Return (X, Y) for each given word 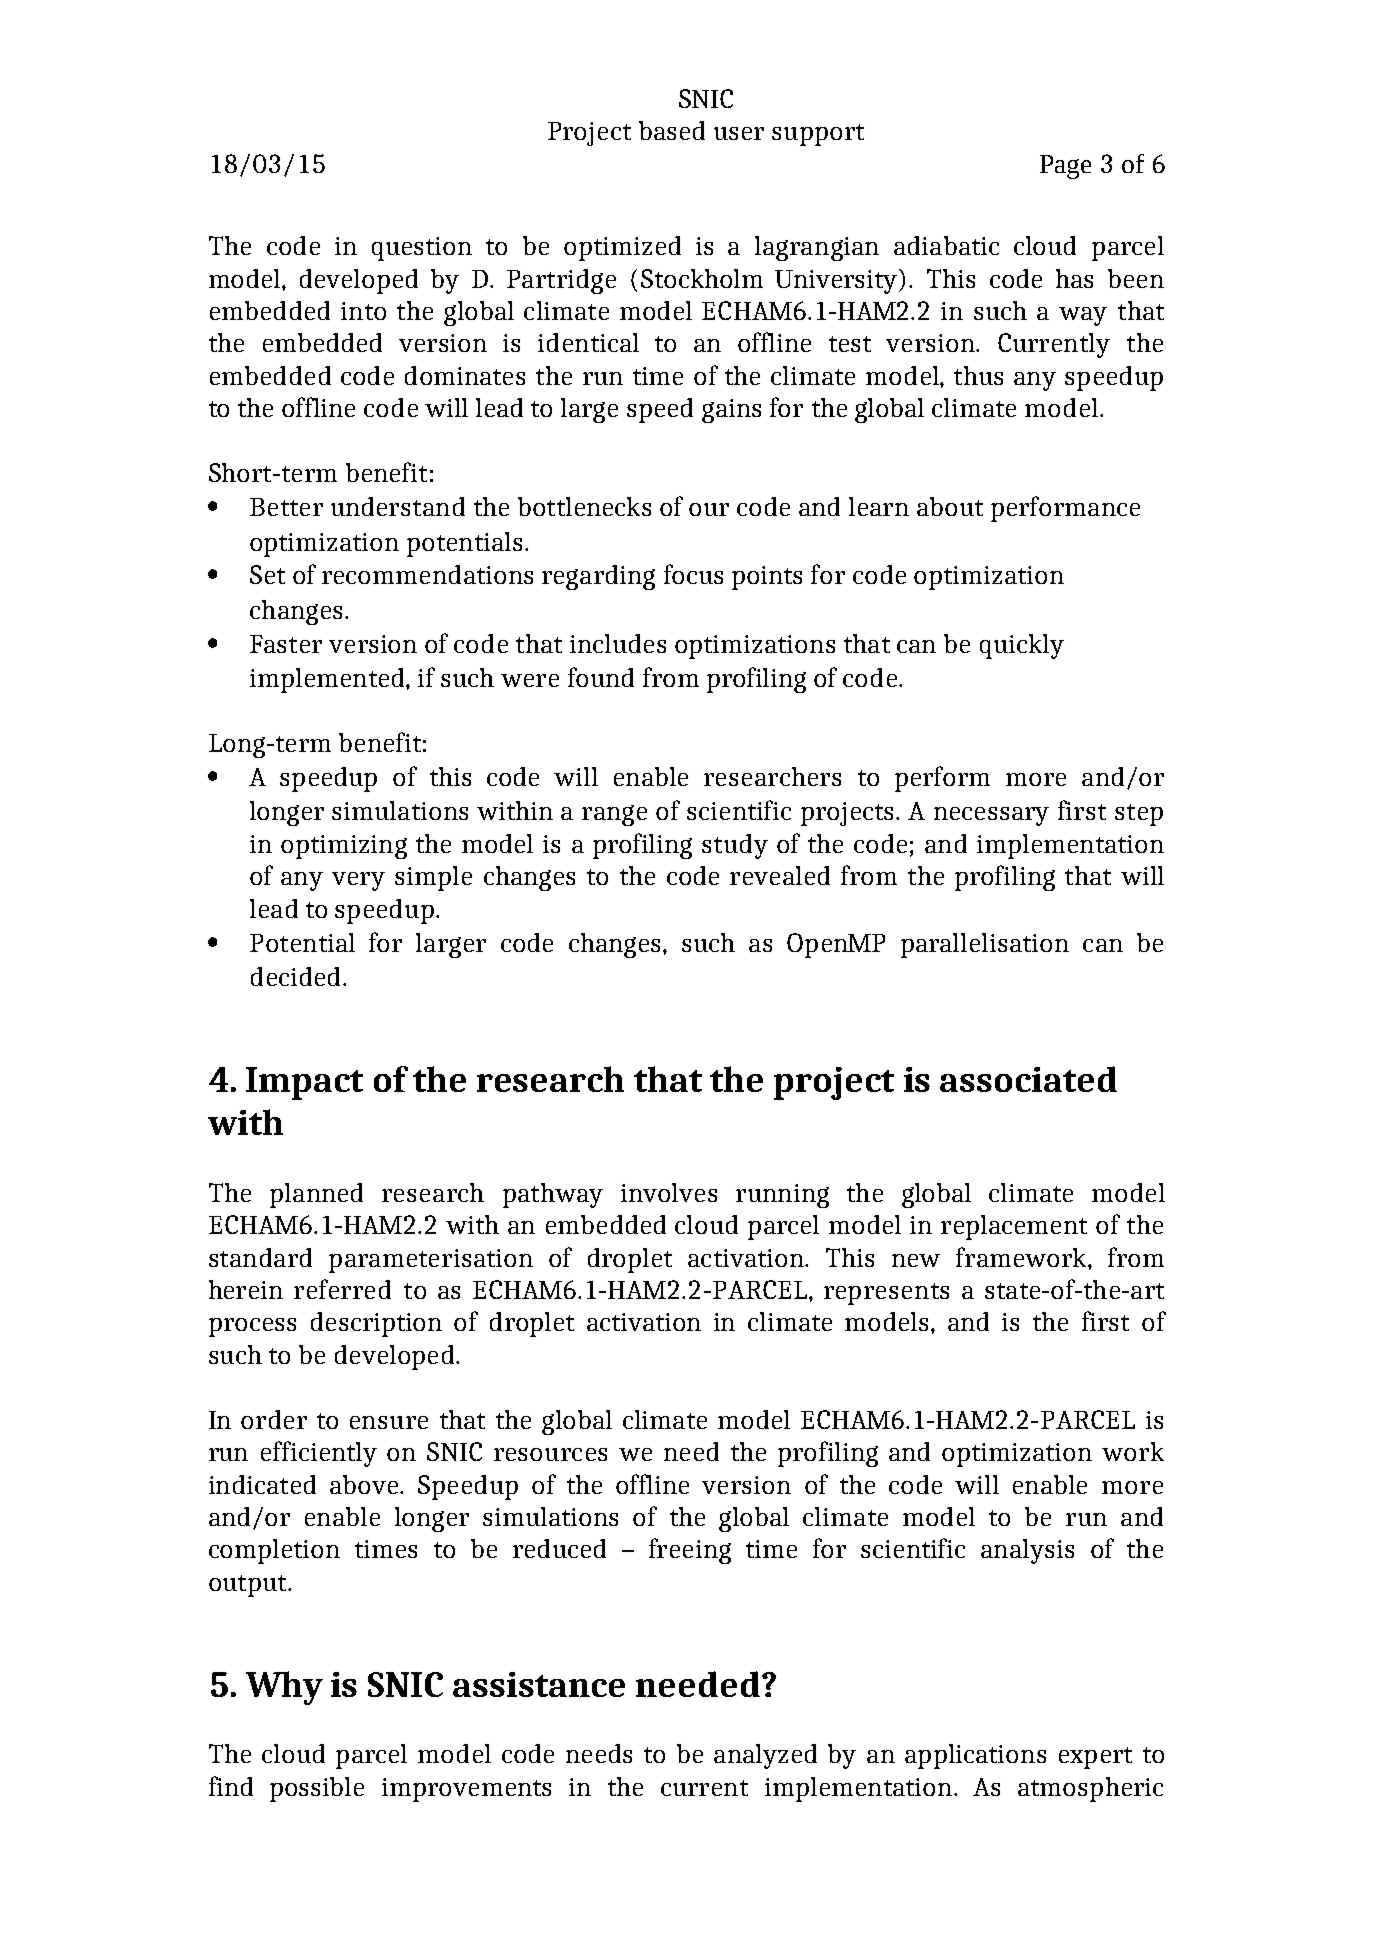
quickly (1022, 646)
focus (693, 574)
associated (1028, 1079)
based (672, 130)
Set (267, 574)
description (376, 1324)
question (422, 249)
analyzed (765, 1756)
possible (317, 1789)
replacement (1014, 1227)
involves (669, 1192)
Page (1065, 167)
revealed (780, 875)
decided (295, 976)
